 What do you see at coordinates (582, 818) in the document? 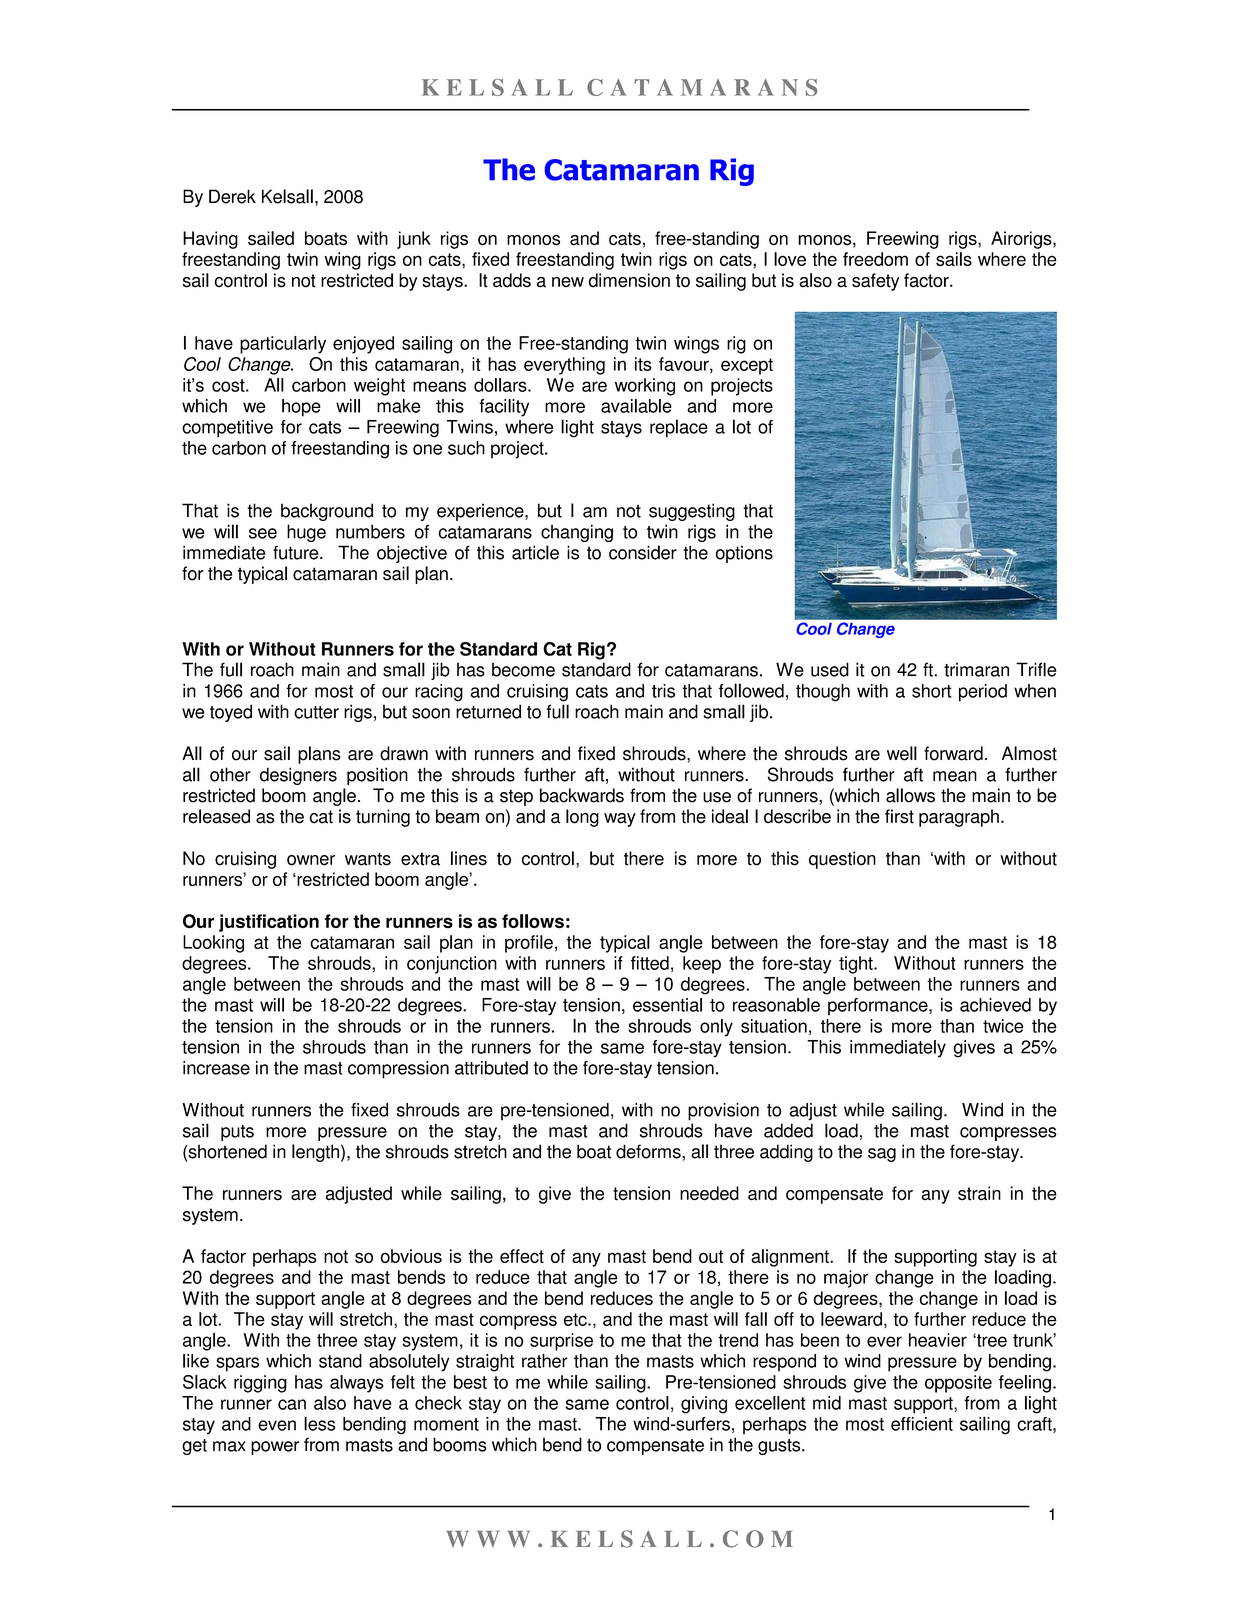
I see `long` at bounding box center [582, 818].
